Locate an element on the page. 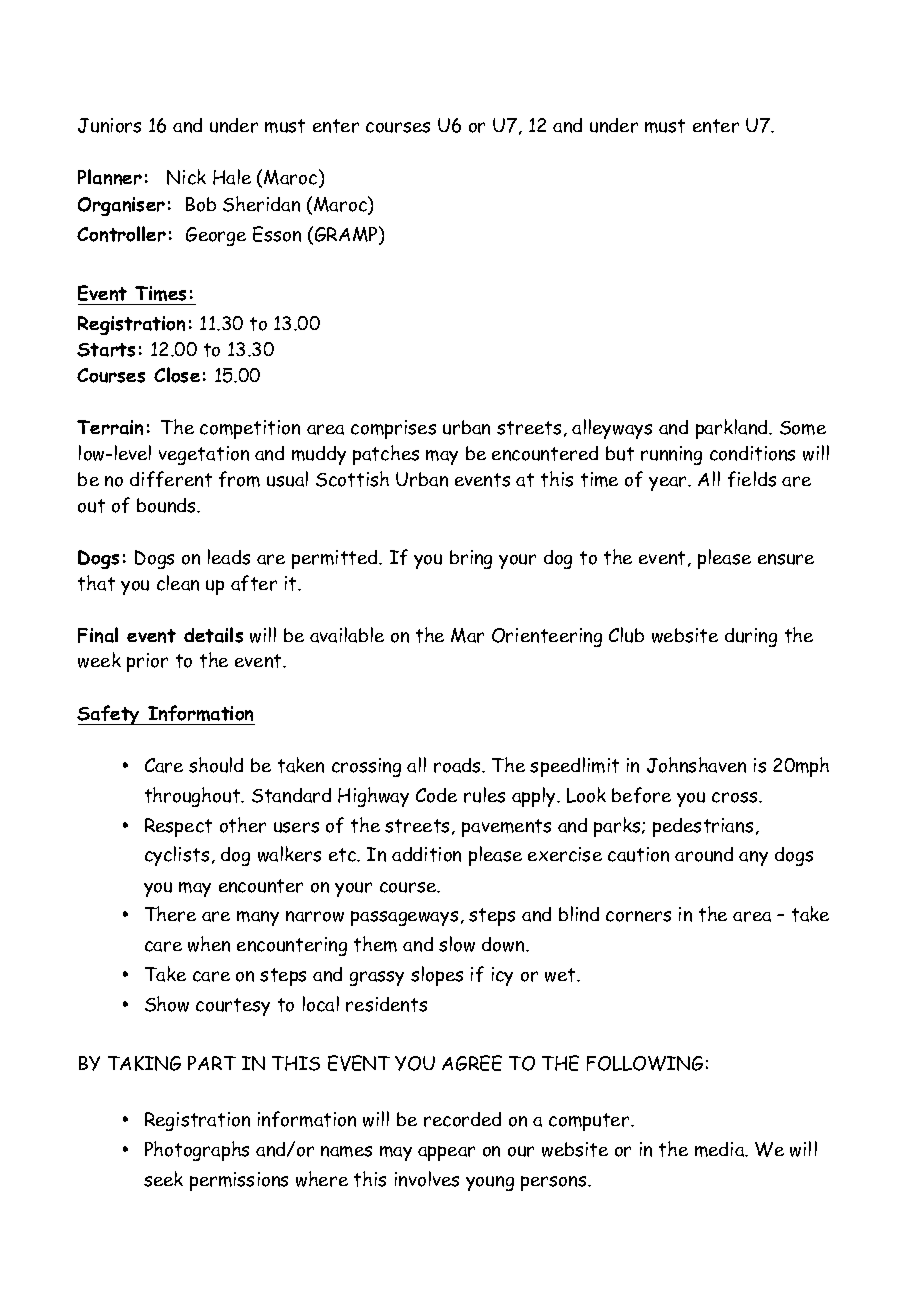  Sheridan is located at coordinates (261, 204).
